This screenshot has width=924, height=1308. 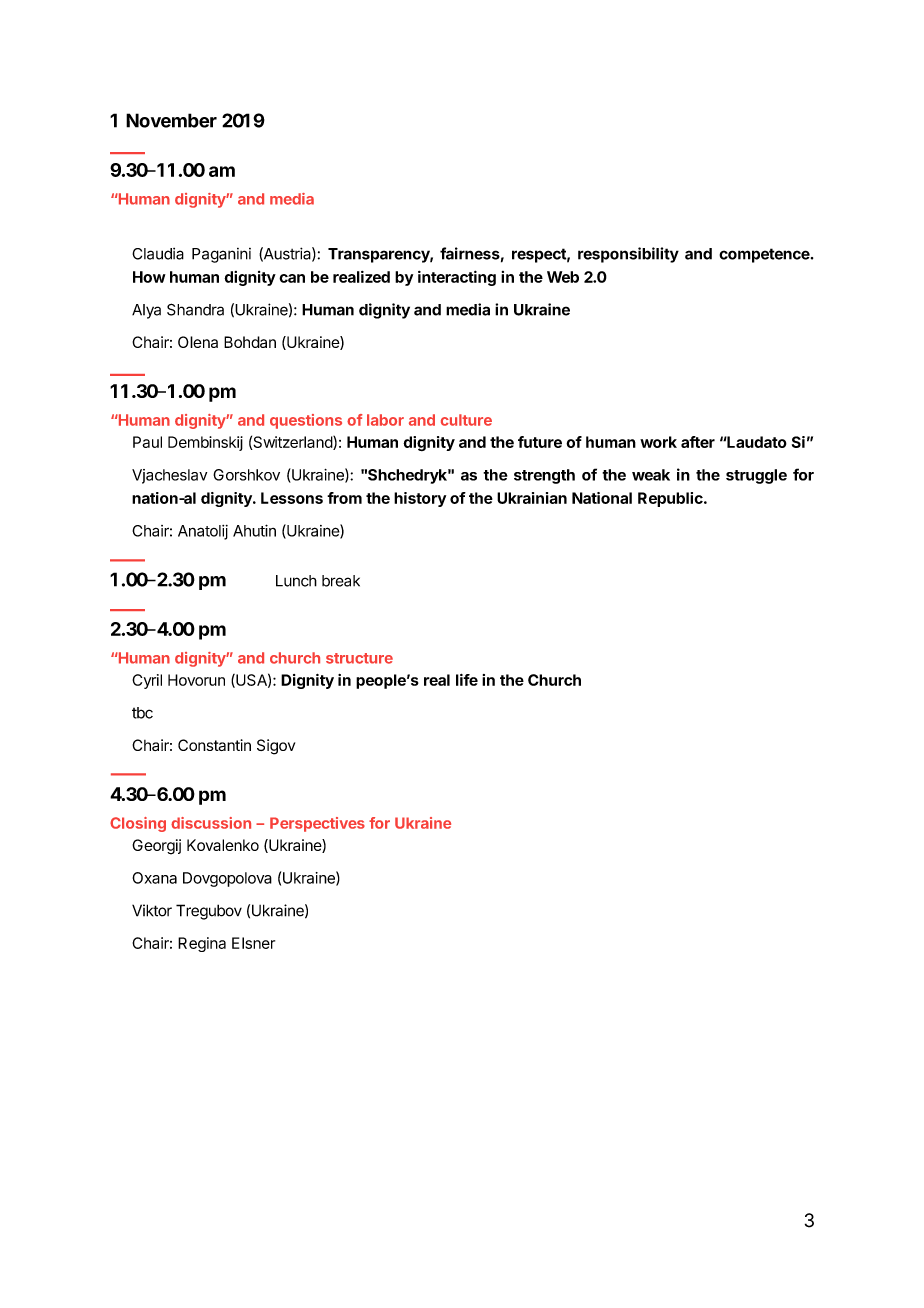 I want to click on Regina, so click(x=202, y=944).
